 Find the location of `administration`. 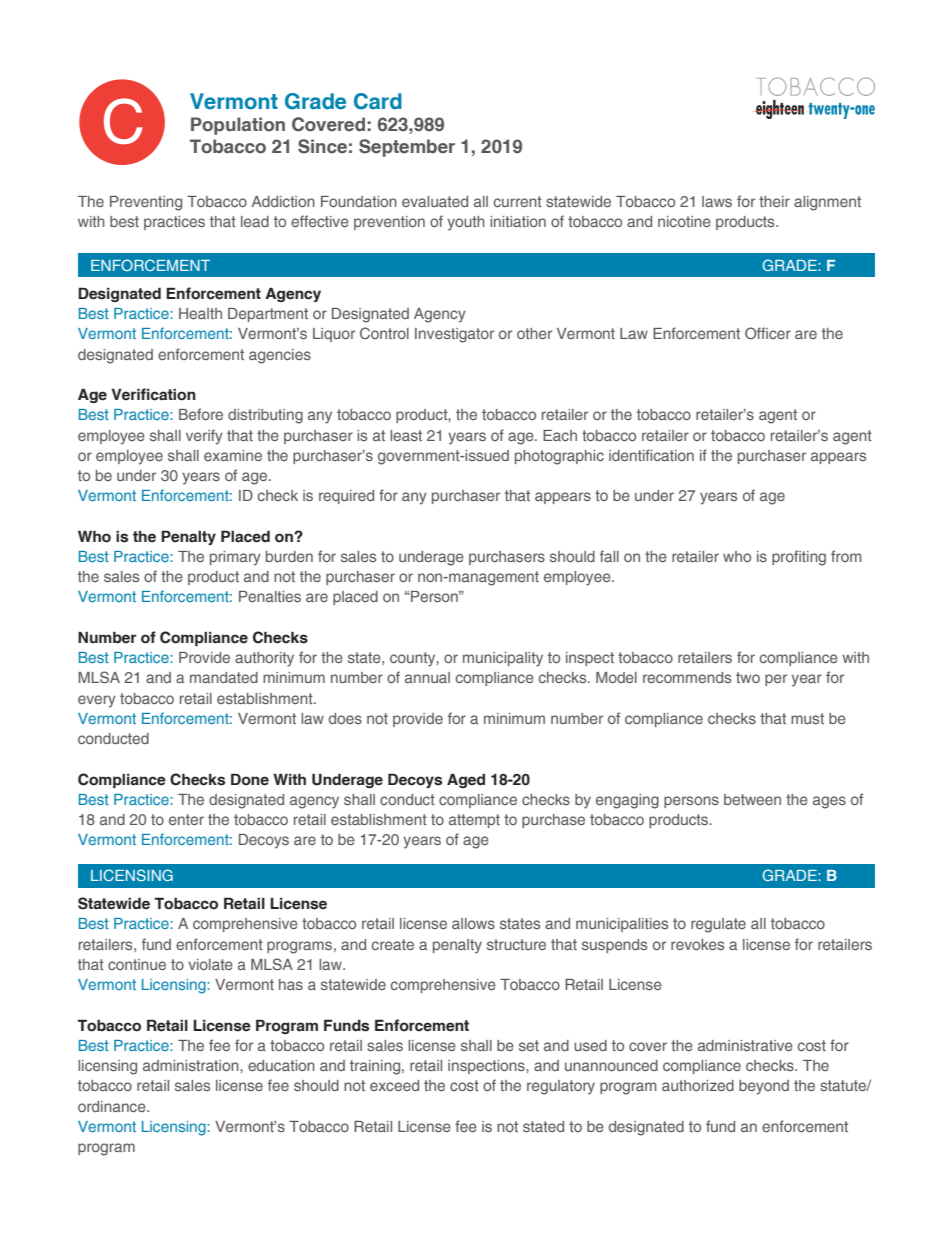

administration is located at coordinates (192, 1065).
